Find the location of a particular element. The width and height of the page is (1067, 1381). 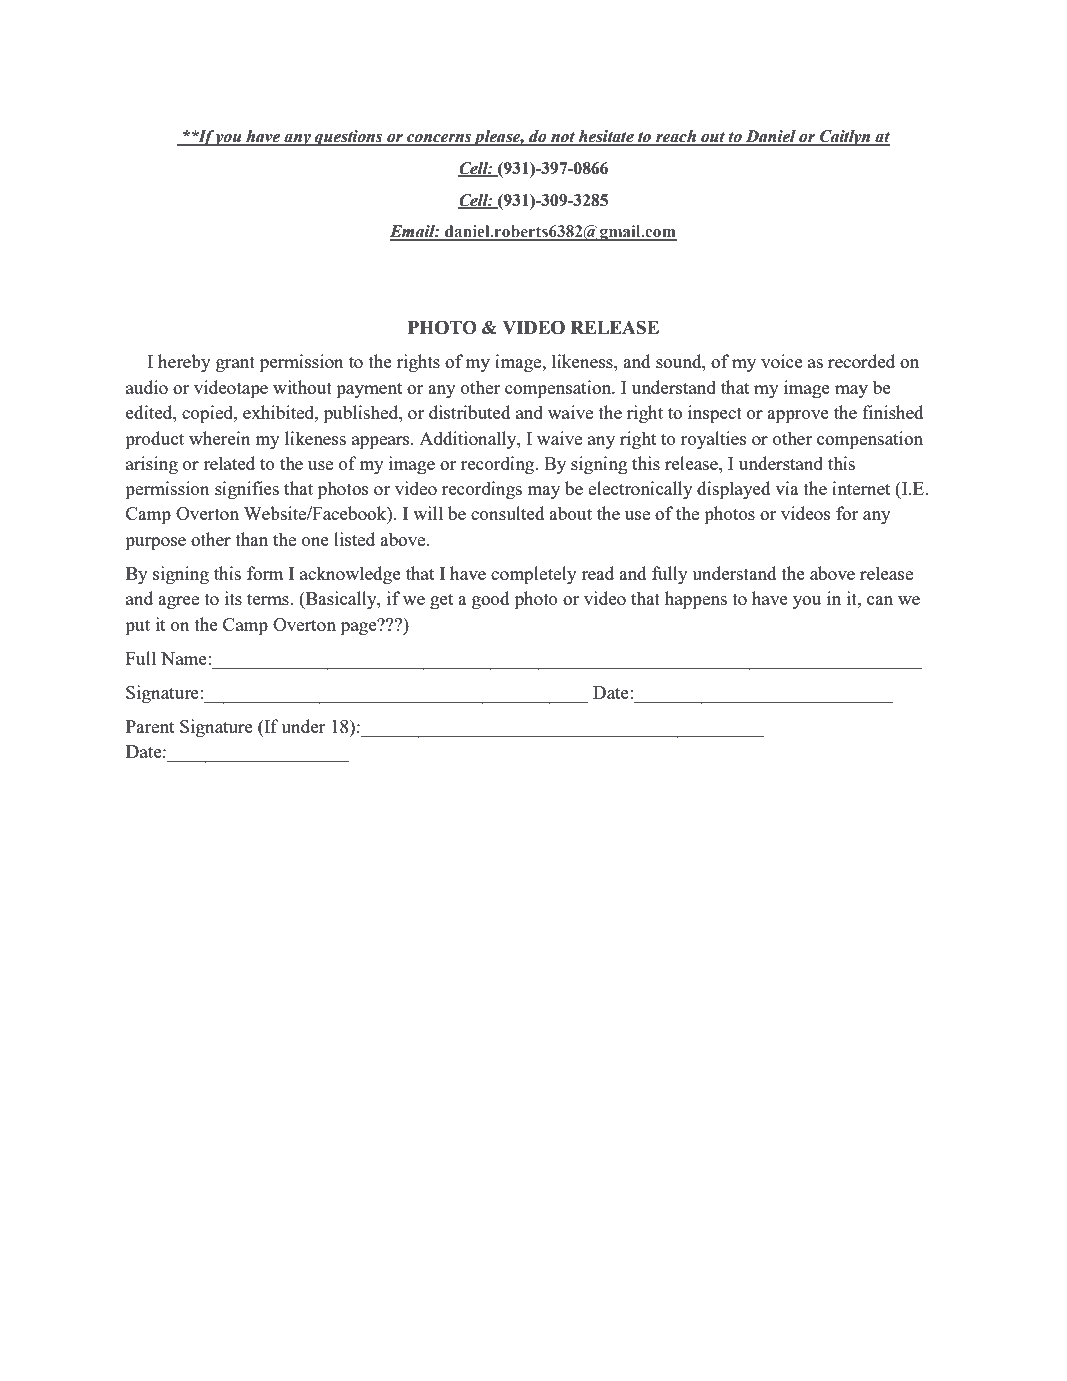

can is located at coordinates (880, 600).
